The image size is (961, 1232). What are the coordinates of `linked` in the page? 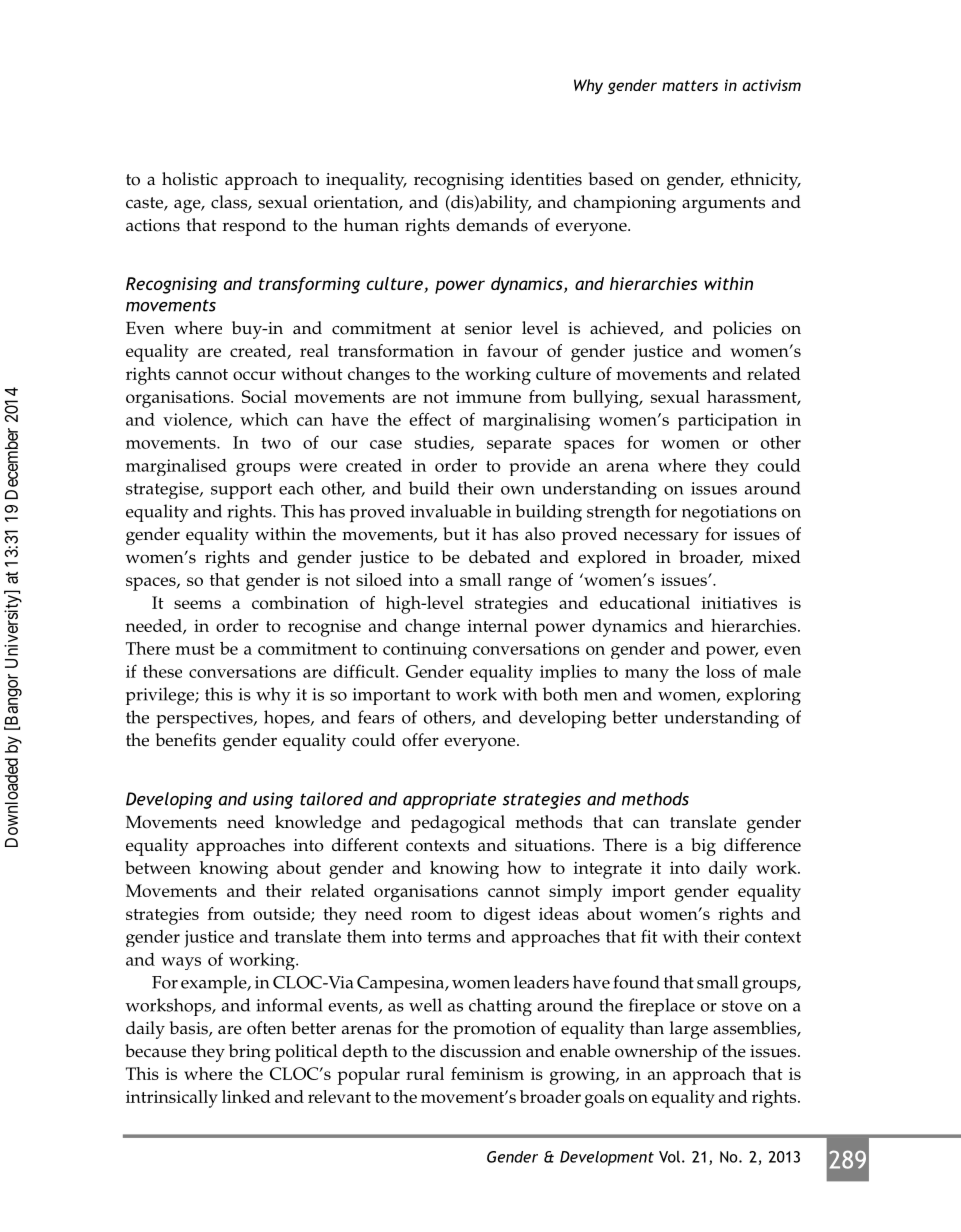 It's located at (246, 1096).
